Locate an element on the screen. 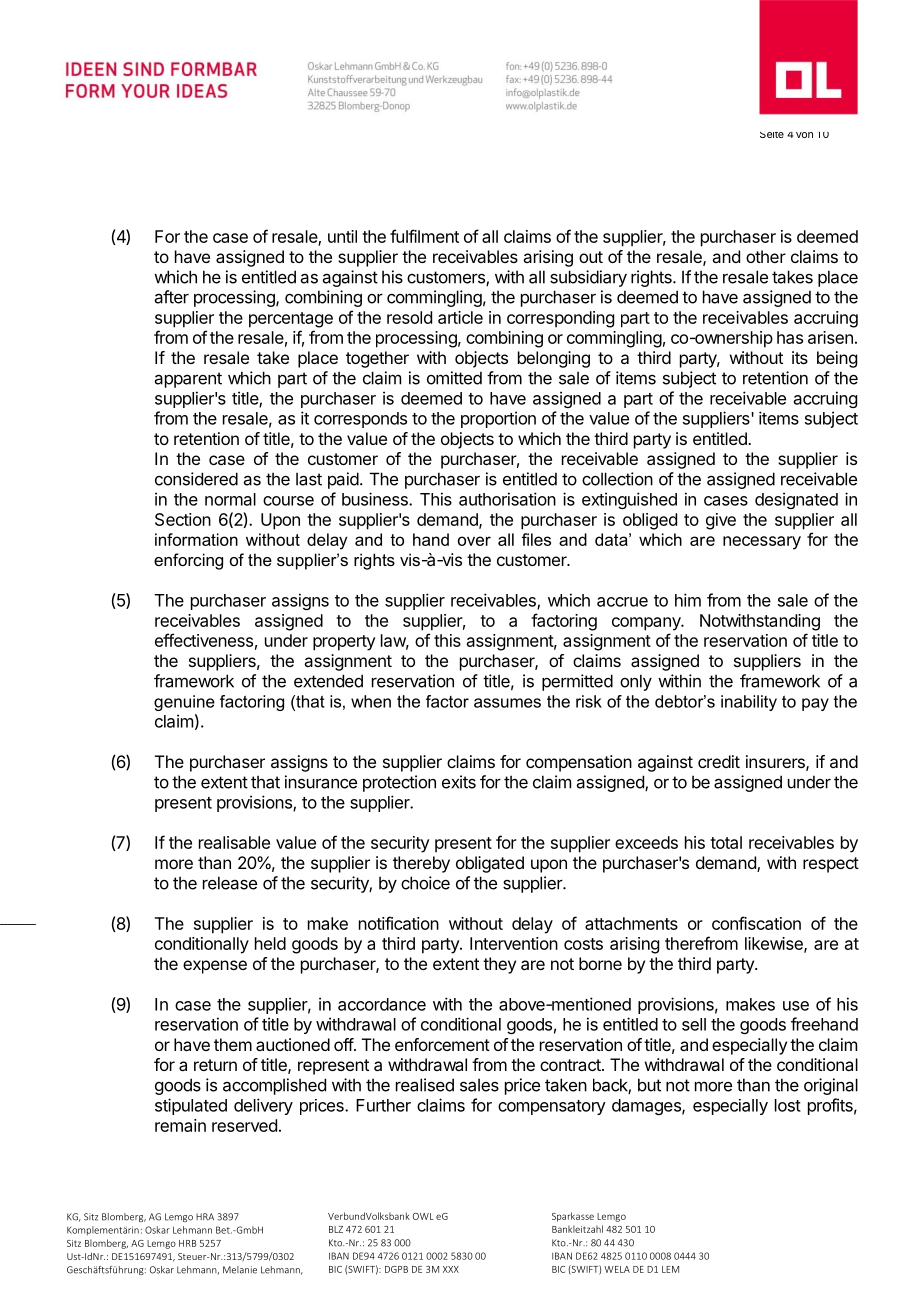 The image size is (924, 1308). them is located at coordinates (233, 1044).
